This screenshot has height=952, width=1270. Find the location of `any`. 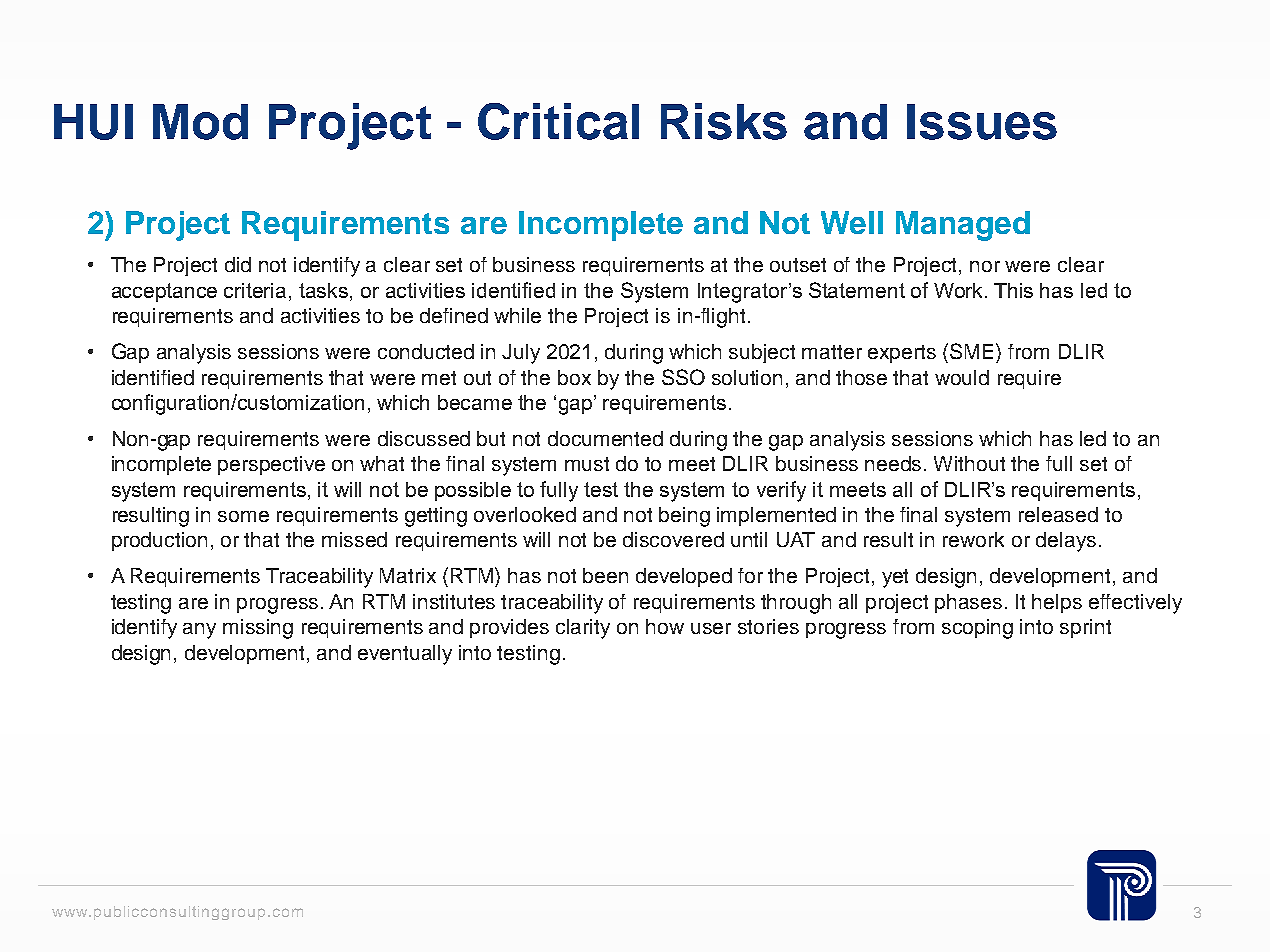

any is located at coordinates (199, 631).
